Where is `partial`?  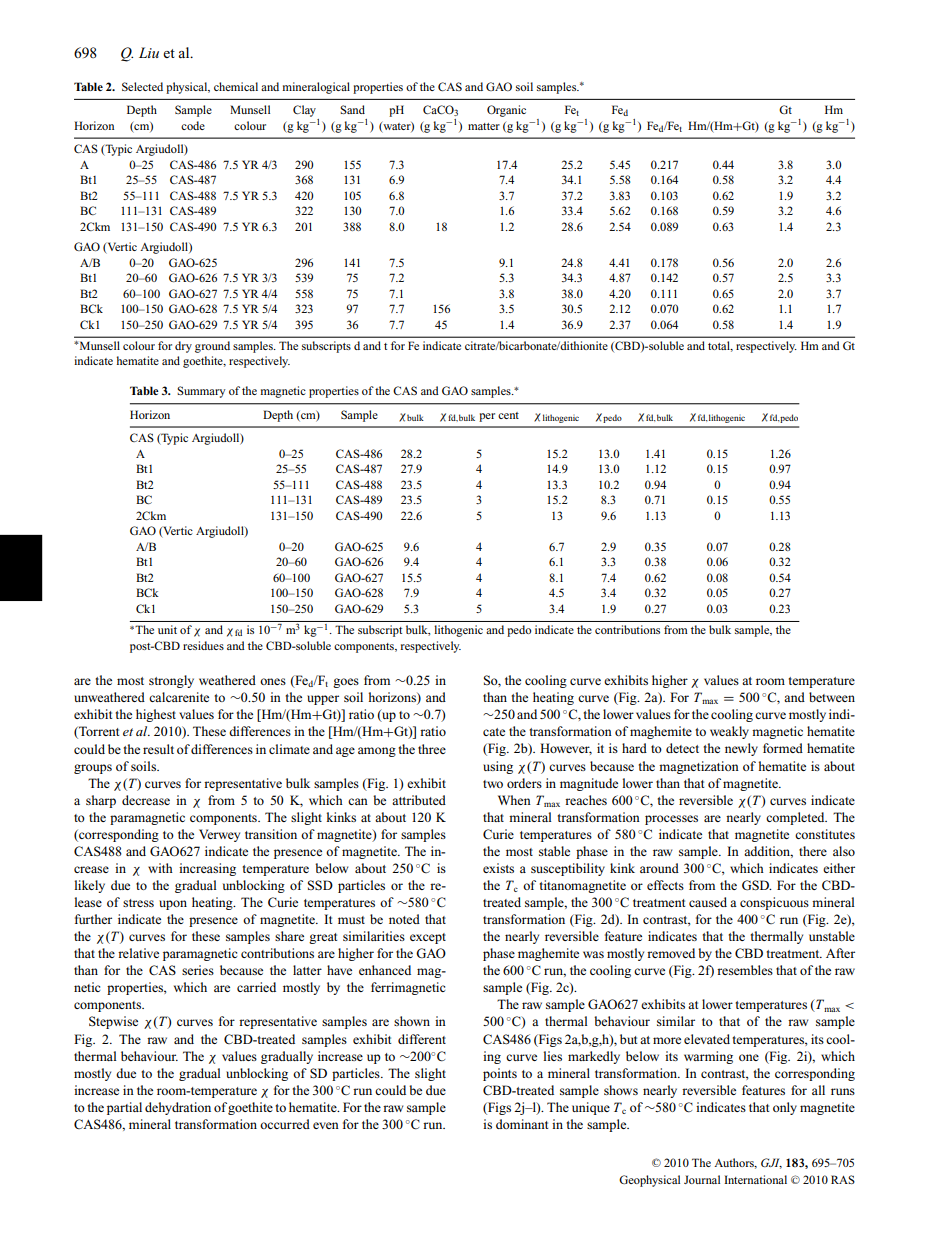 partial is located at coordinates (124, 1108).
